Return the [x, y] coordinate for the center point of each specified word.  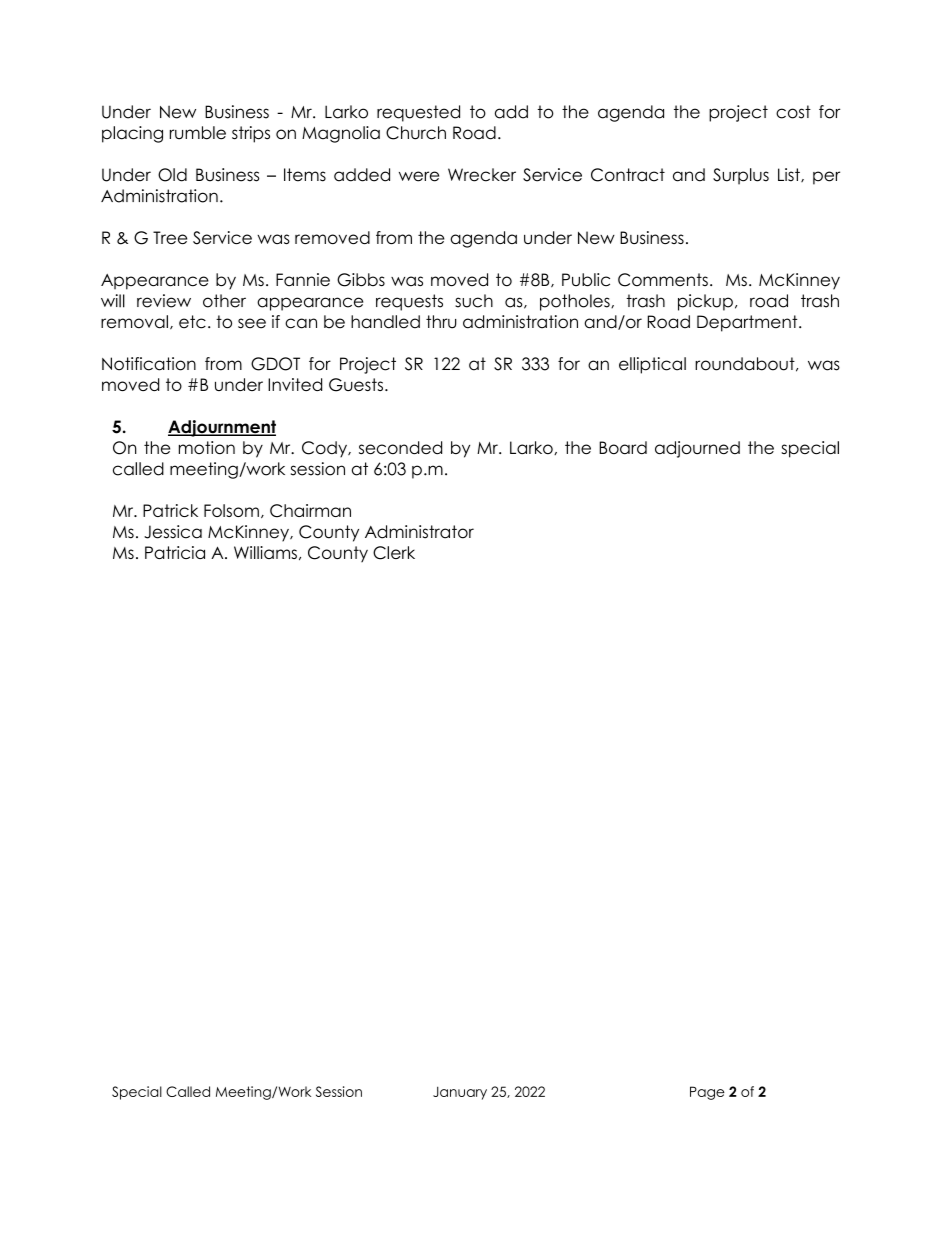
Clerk [394, 553]
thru [441, 322]
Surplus [741, 176]
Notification [149, 364]
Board [623, 447]
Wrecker [482, 175]
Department [748, 323]
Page [707, 1093]
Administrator [419, 532]
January [460, 1093]
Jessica [173, 532]
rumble [198, 133]
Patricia [175, 552]
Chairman [310, 511]
